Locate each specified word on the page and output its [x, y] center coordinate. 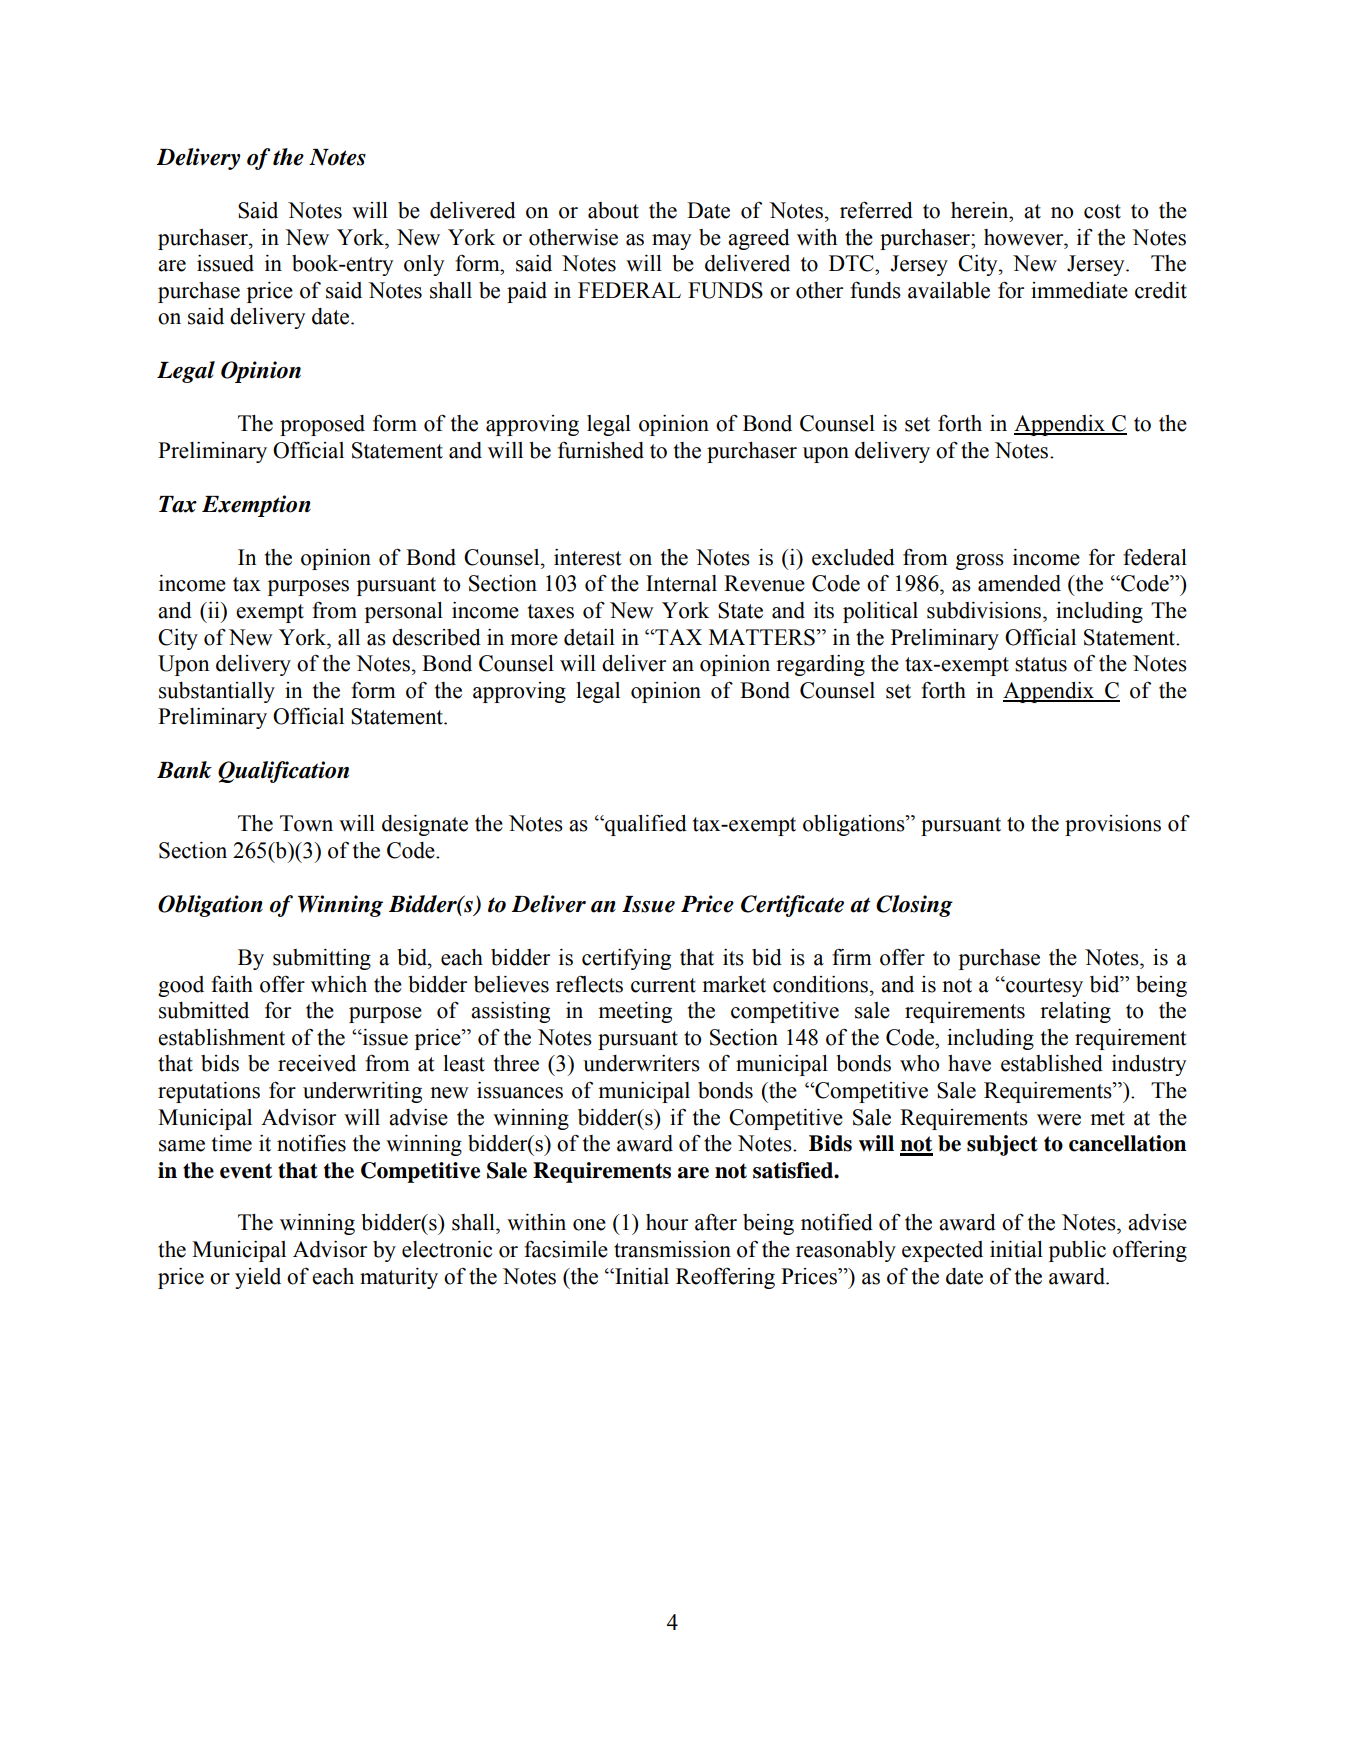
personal [404, 612]
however [1025, 237]
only [424, 265]
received [317, 1063]
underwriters [641, 1063]
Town [306, 823]
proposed [322, 425]
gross [980, 562]
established [1052, 1063]
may [672, 242]
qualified [645, 825]
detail [589, 637]
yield [258, 1278]
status [1041, 664]
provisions [1113, 825]
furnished [601, 450]
